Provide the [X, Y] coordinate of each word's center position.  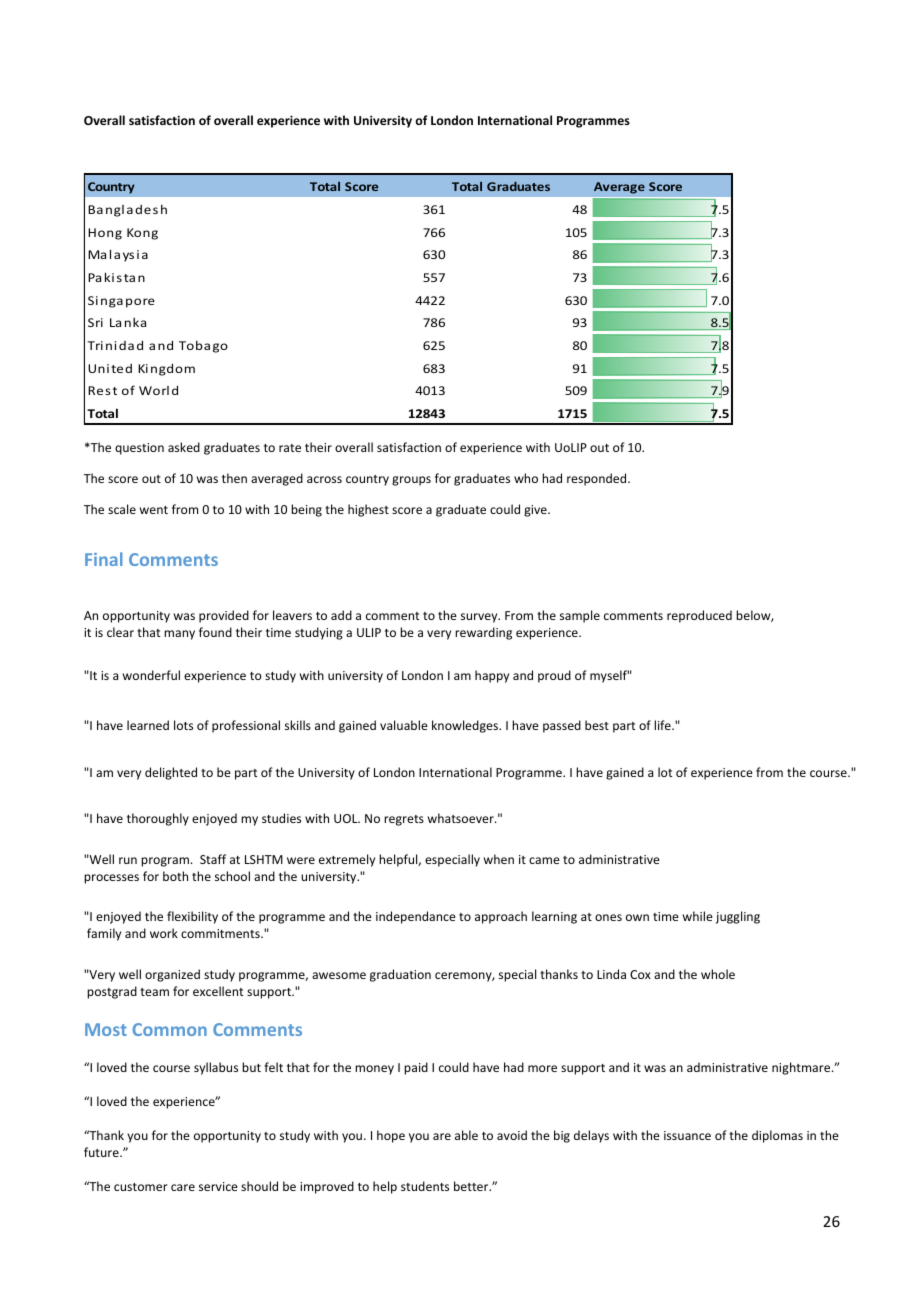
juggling [738, 917]
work [164, 933]
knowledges [466, 726]
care [183, 1187]
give [536, 511]
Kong [142, 234]
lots [183, 725]
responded [598, 479]
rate [290, 448]
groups [411, 481]
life [663, 725]
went [154, 510]
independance [416, 917]
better [472, 1186]
